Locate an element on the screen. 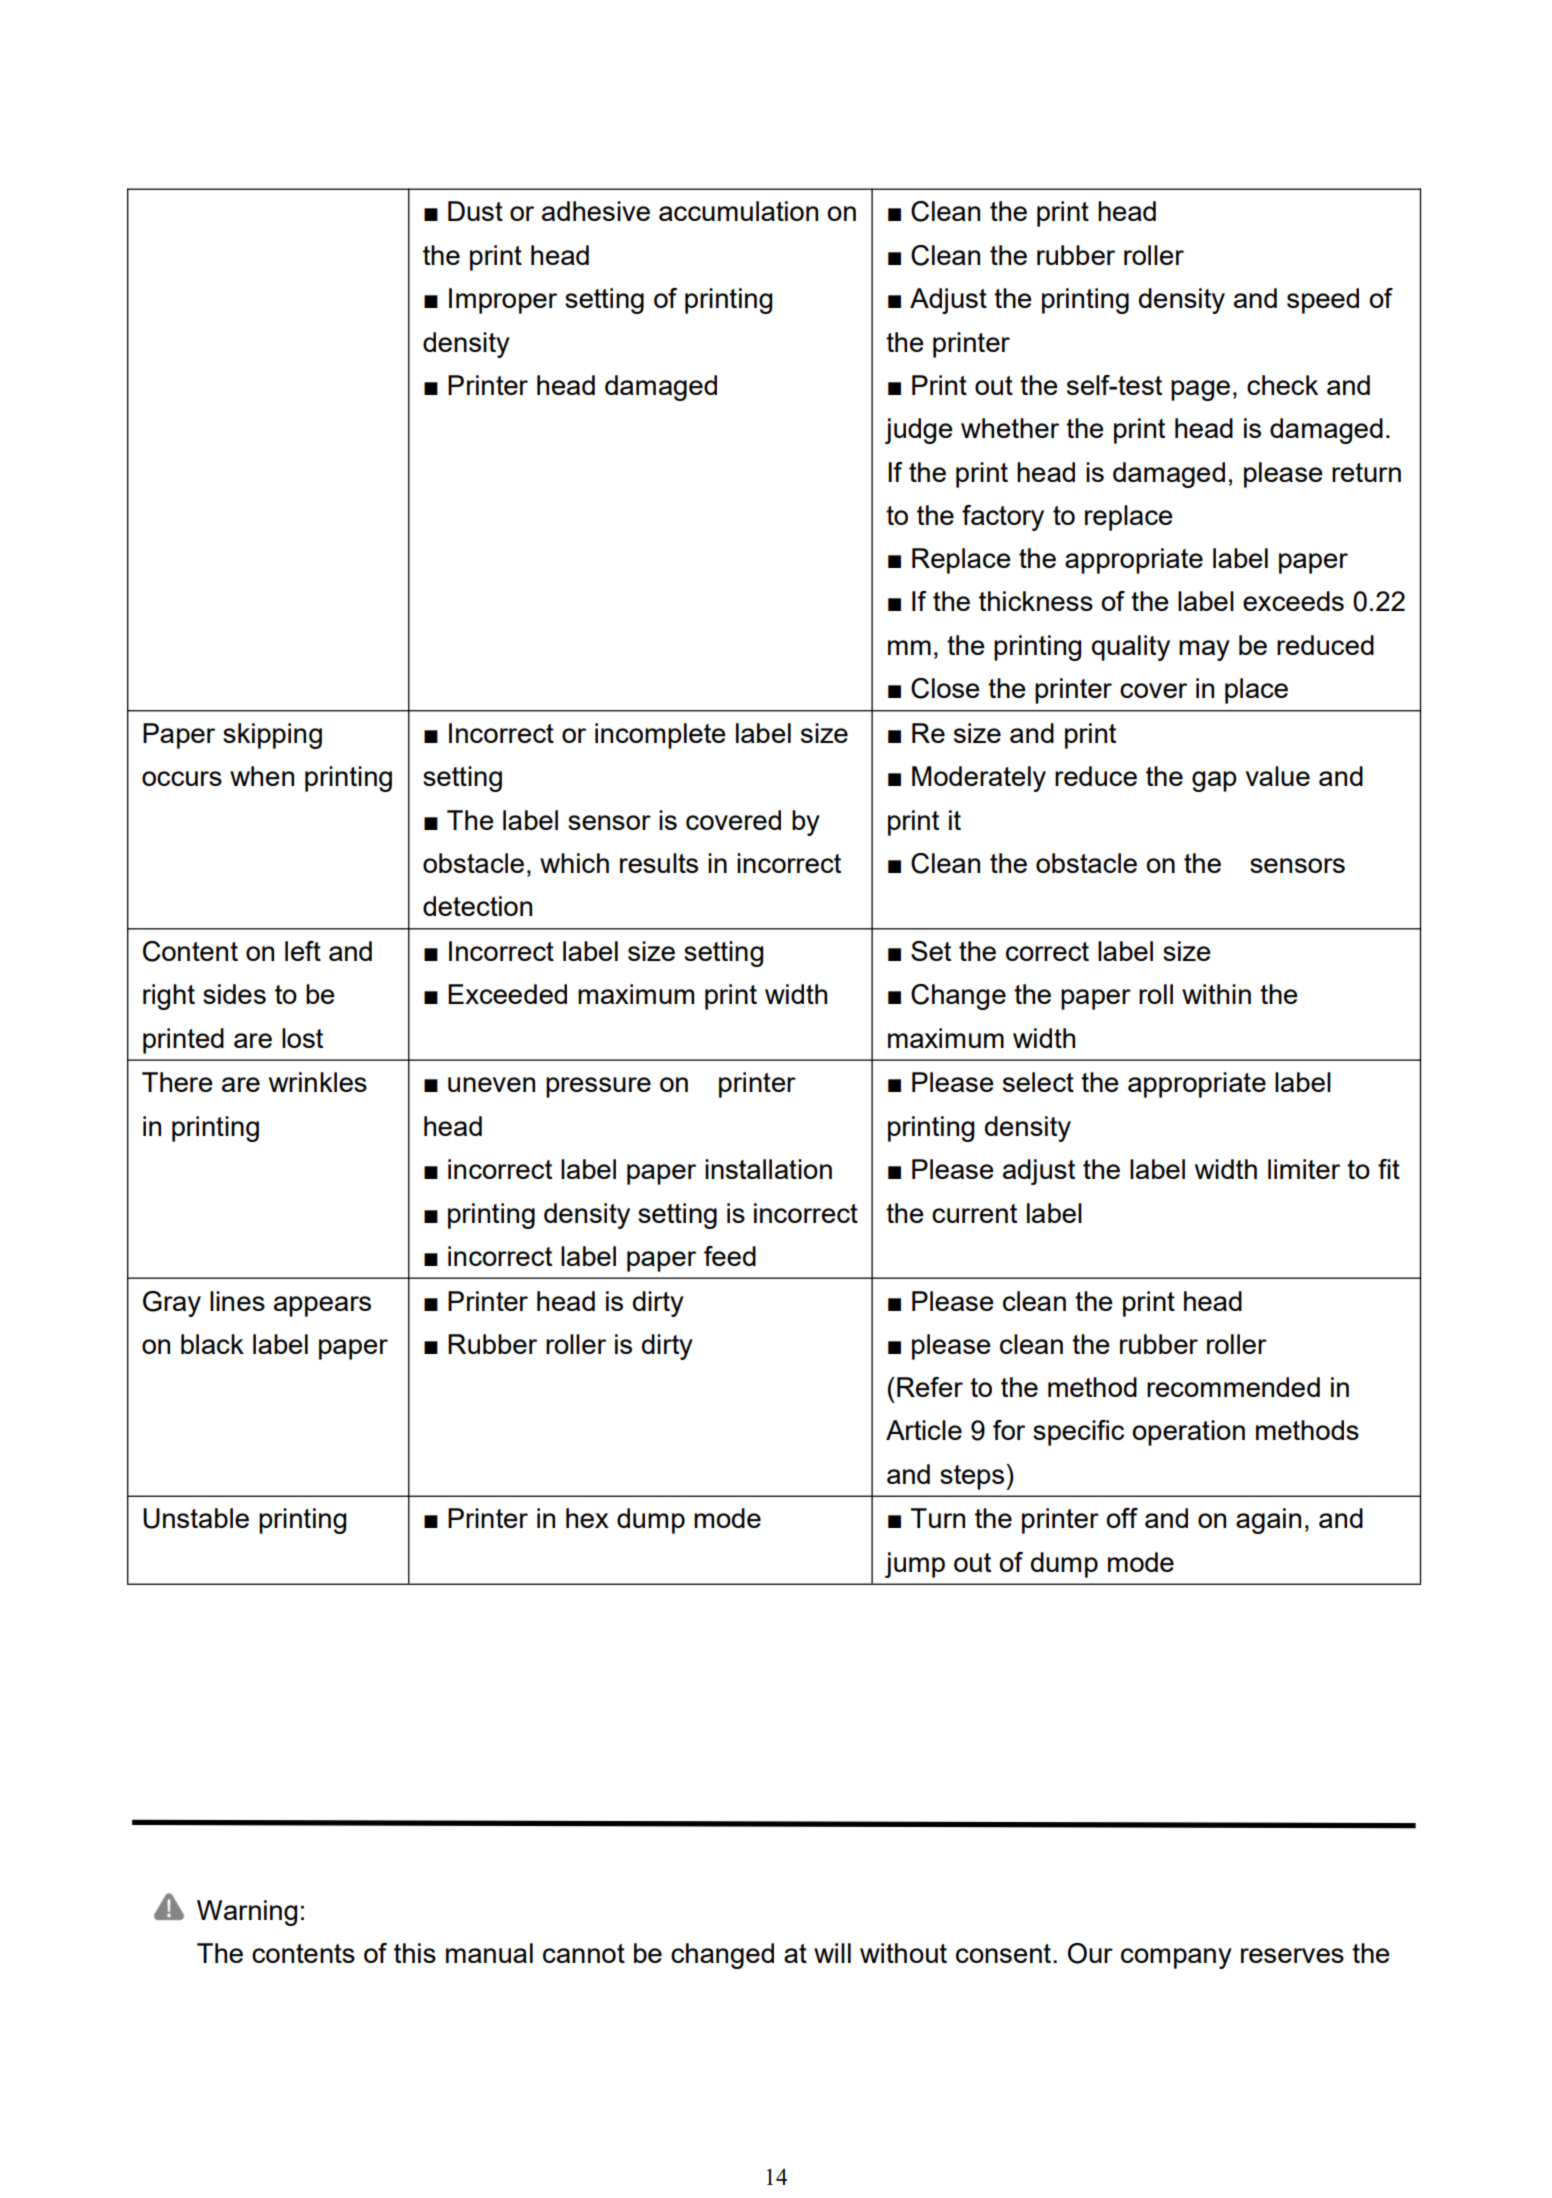 The image size is (1552, 2198). again is located at coordinates (1268, 1521).
